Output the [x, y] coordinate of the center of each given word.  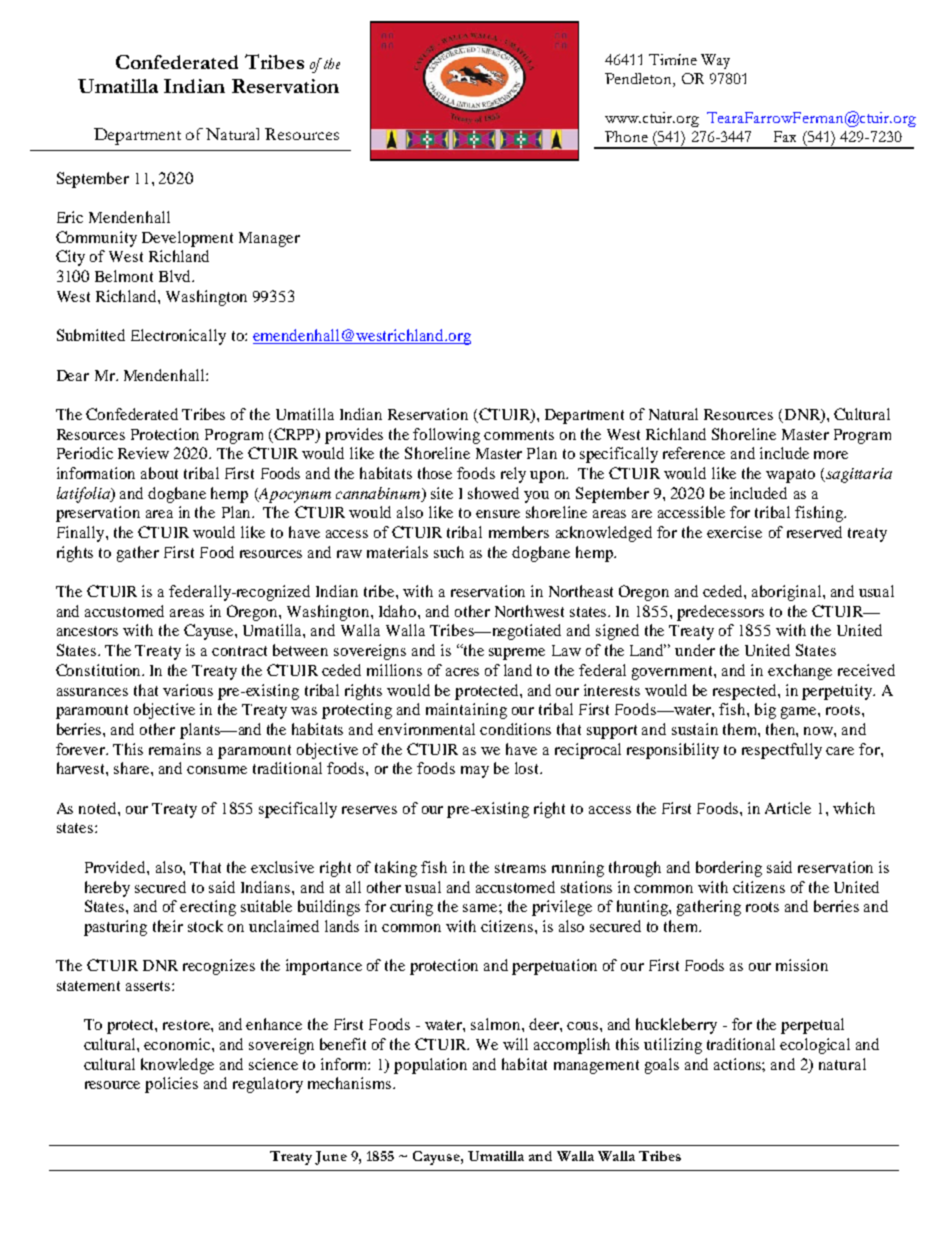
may [475, 772]
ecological [815, 1046]
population [430, 1066]
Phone [626, 136]
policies [171, 1085]
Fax [785, 136]
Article [788, 808]
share [133, 768]
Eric [70, 217]
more [831, 455]
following [446, 436]
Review [143, 453]
